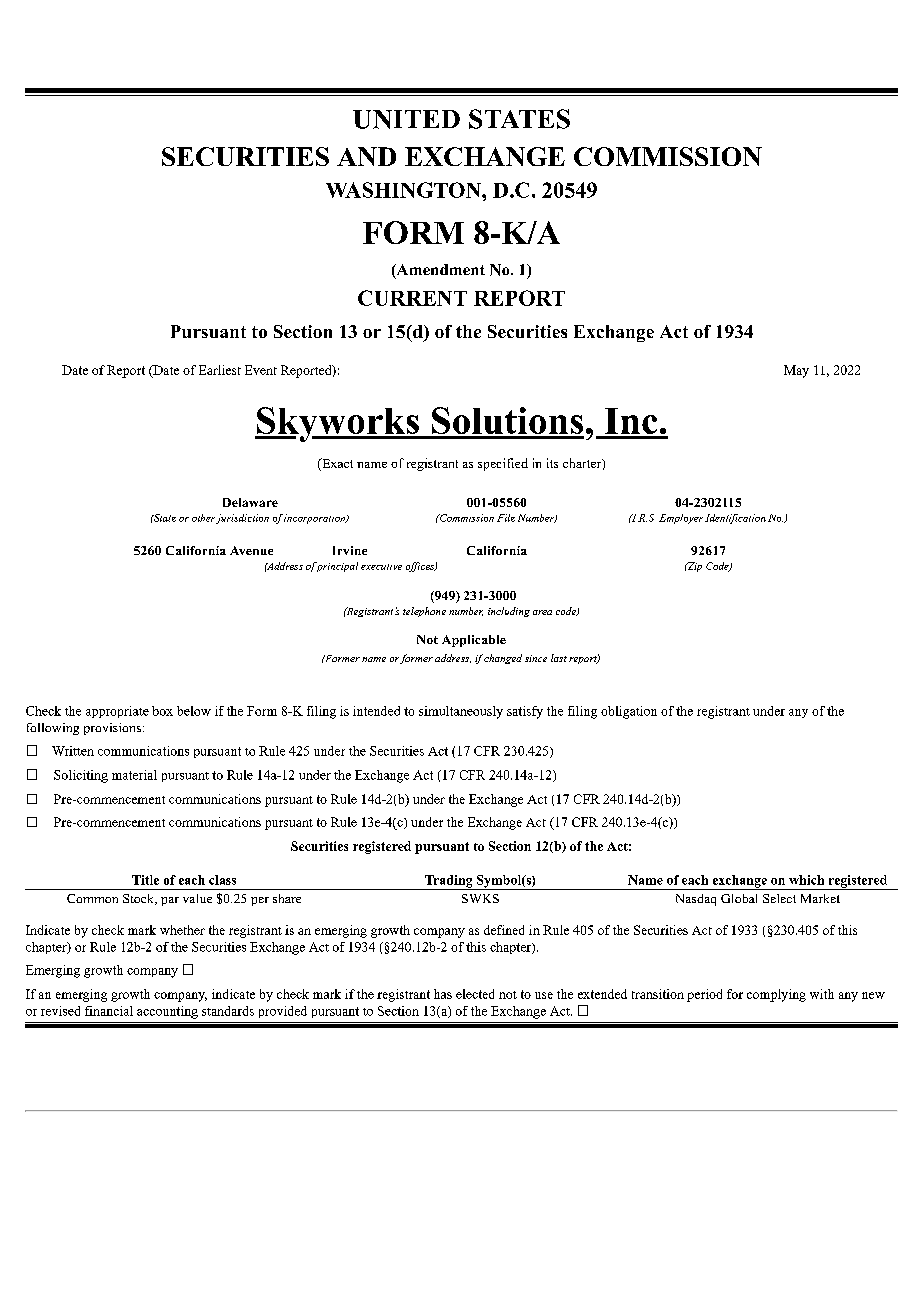 This screenshot has height=1308, width=924. Describe the element at coordinates (406, 119) in the screenshot. I see `UNITED` at that location.
